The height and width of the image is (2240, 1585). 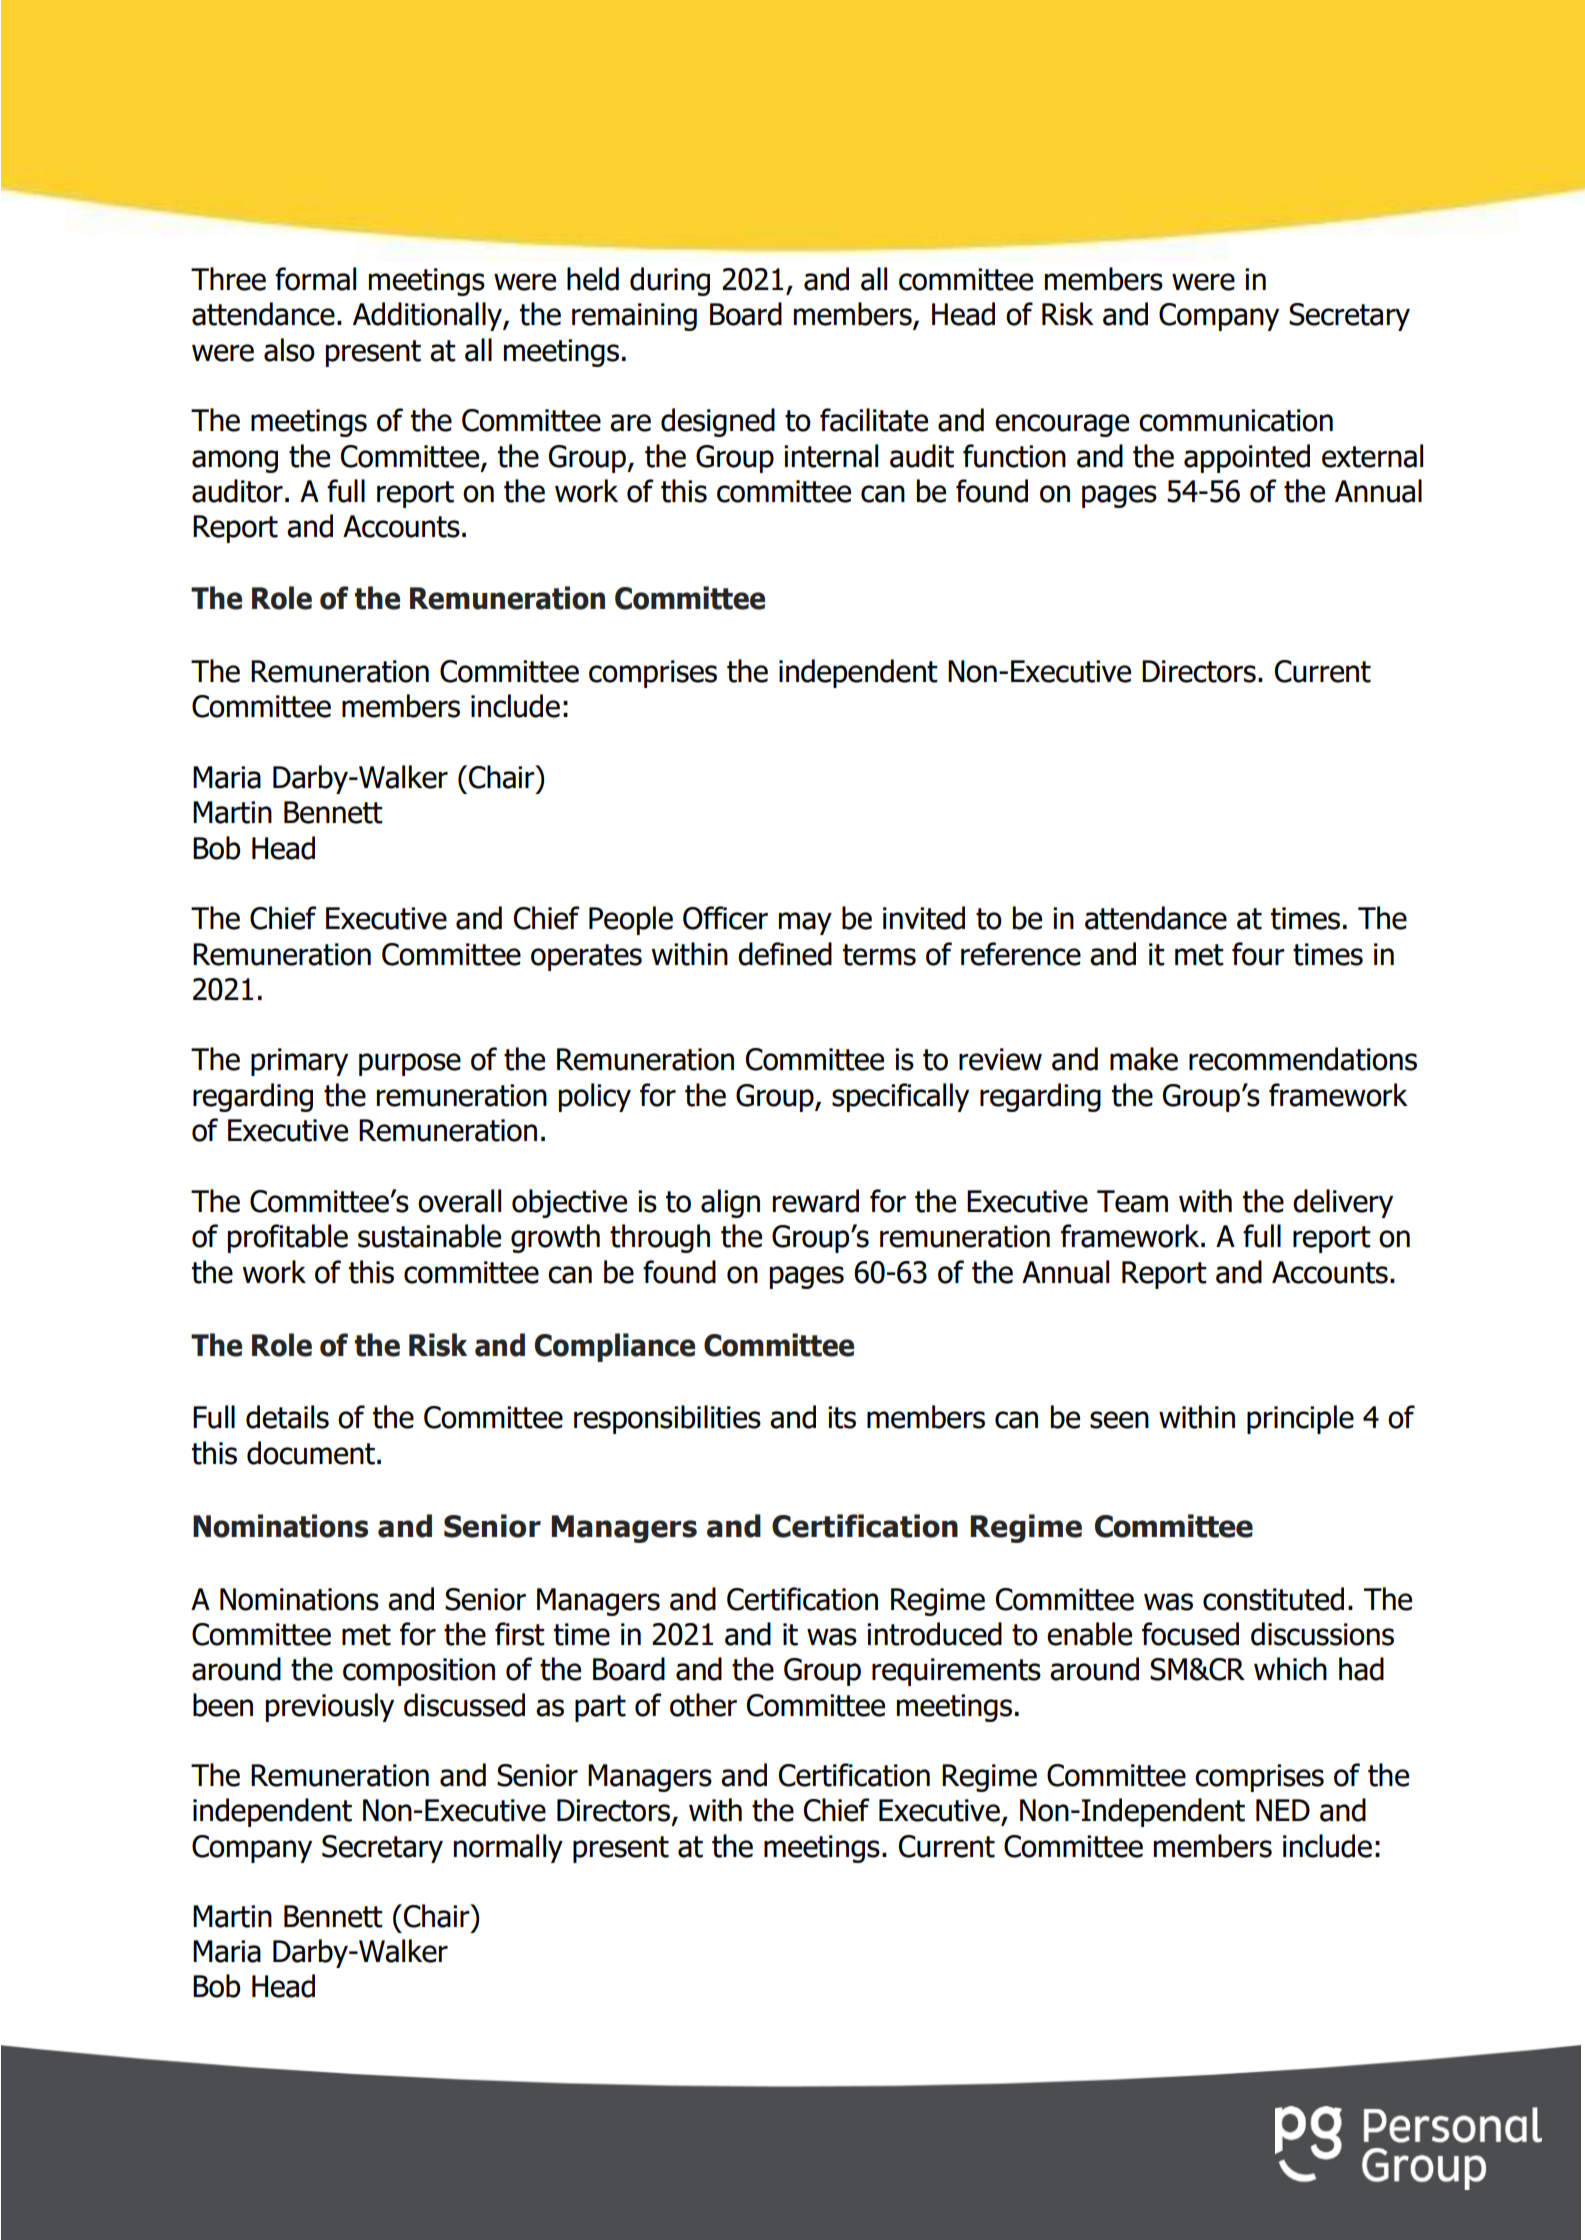 What do you see at coordinates (670, 281) in the image?
I see `during` at bounding box center [670, 281].
